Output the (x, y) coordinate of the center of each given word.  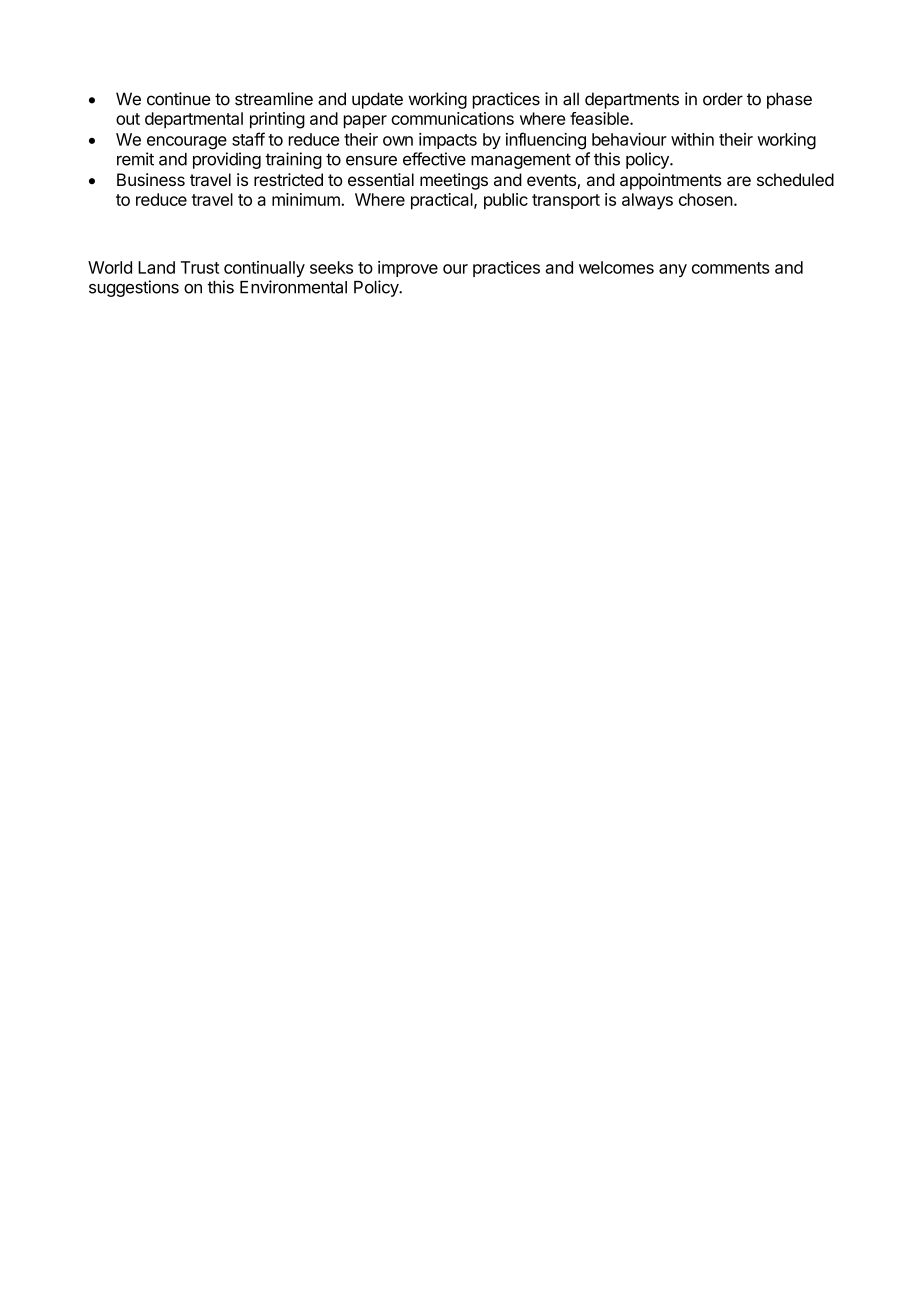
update (377, 100)
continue (179, 99)
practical (443, 201)
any (673, 270)
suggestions (134, 288)
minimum (307, 199)
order (723, 99)
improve (408, 269)
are (739, 181)
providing (227, 160)
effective (434, 159)
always (647, 201)
